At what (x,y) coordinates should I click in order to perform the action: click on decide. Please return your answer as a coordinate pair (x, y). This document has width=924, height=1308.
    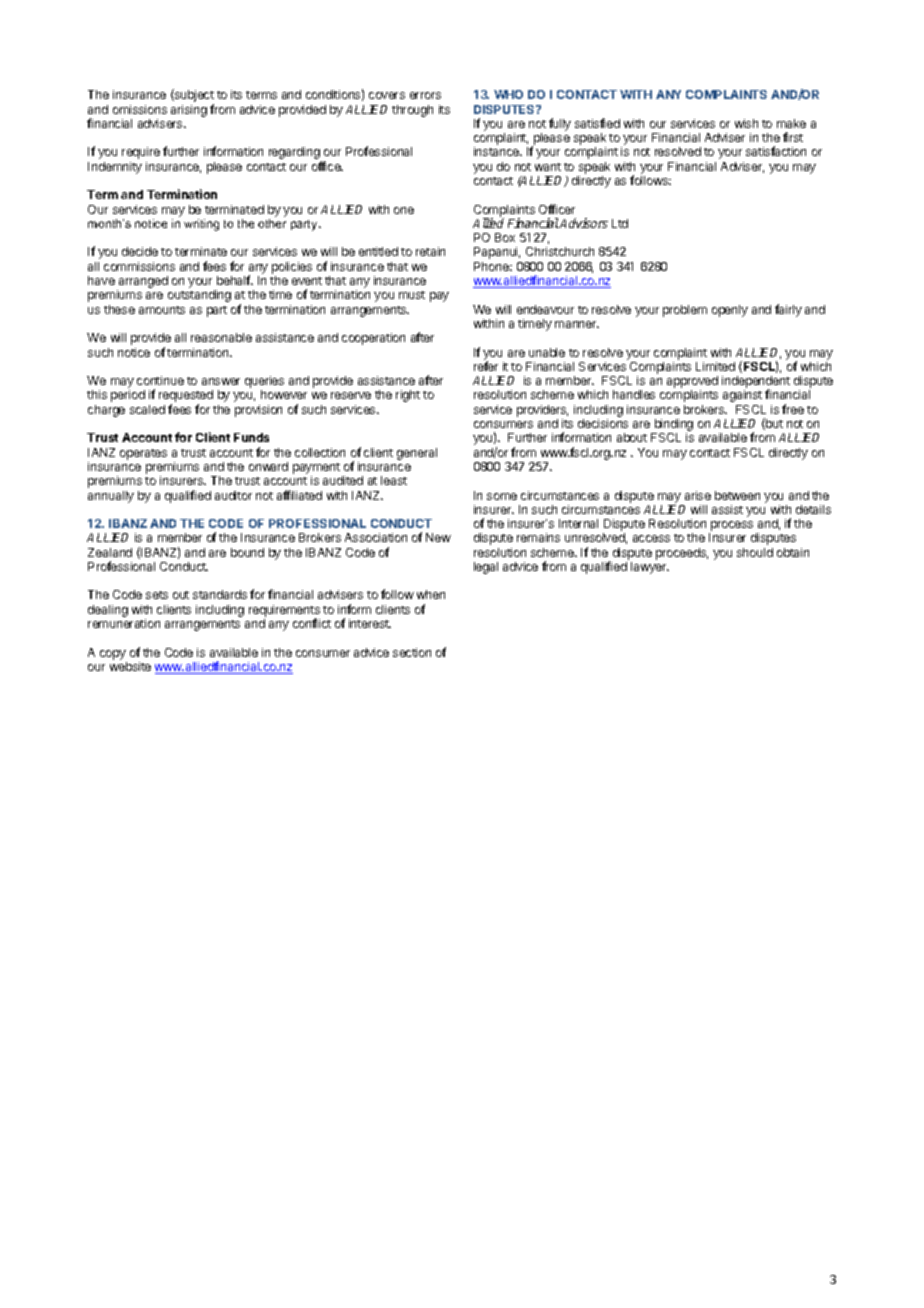
    Looking at the image, I should click on (140, 251).
